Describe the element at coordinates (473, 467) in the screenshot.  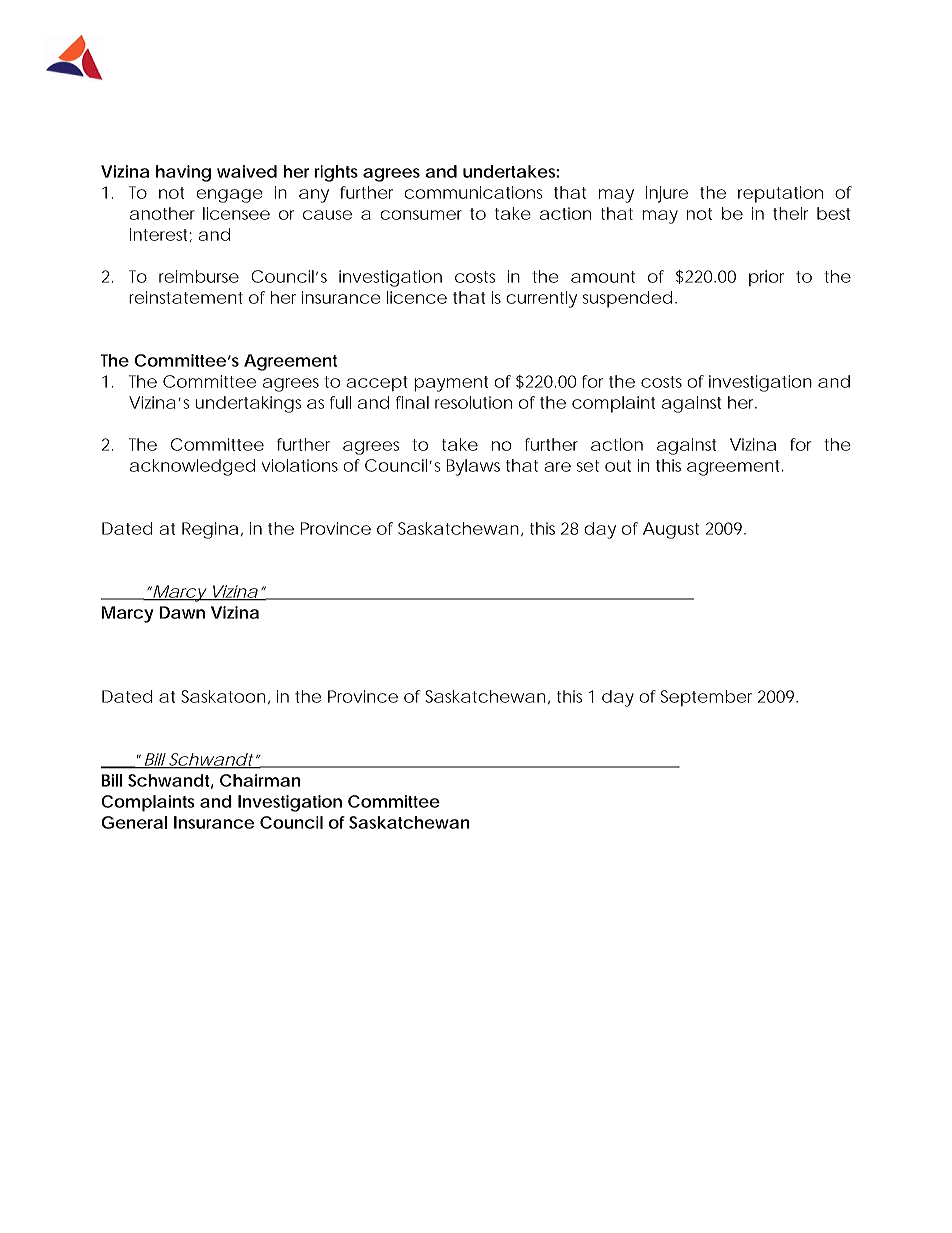
I see `Bylaws` at that location.
